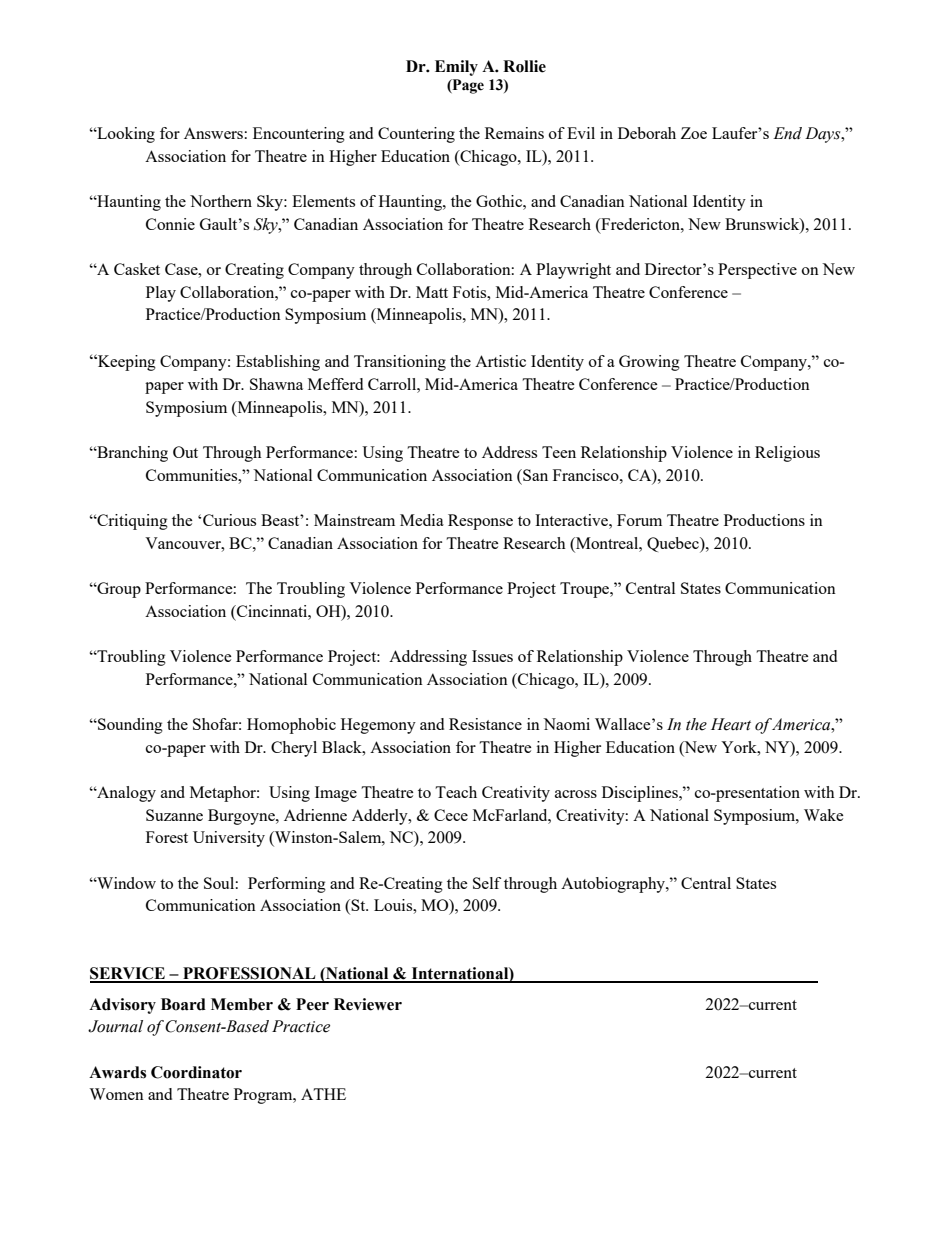  I want to click on Emily, so click(456, 68).
